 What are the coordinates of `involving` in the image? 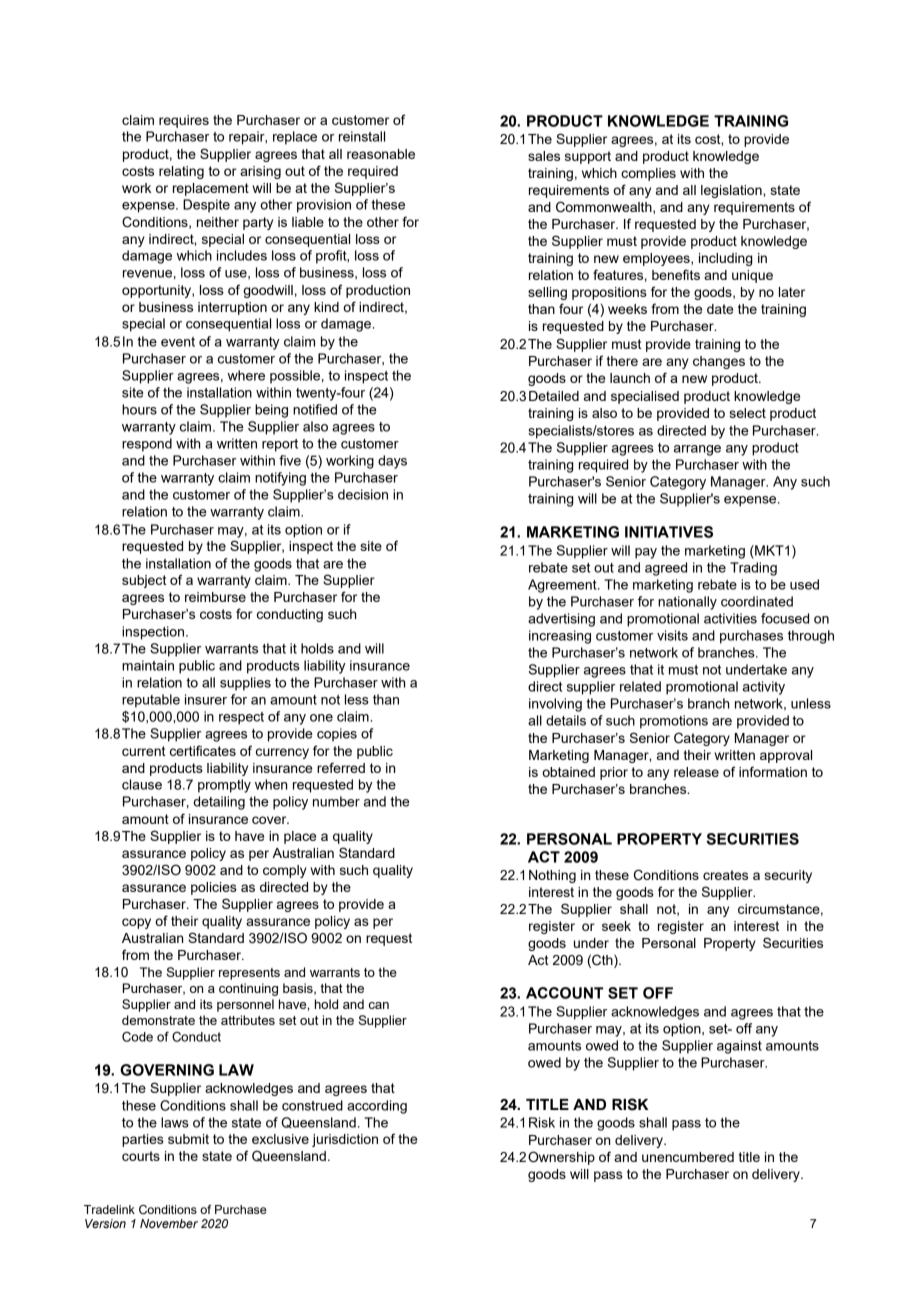 It's located at (555, 705).
